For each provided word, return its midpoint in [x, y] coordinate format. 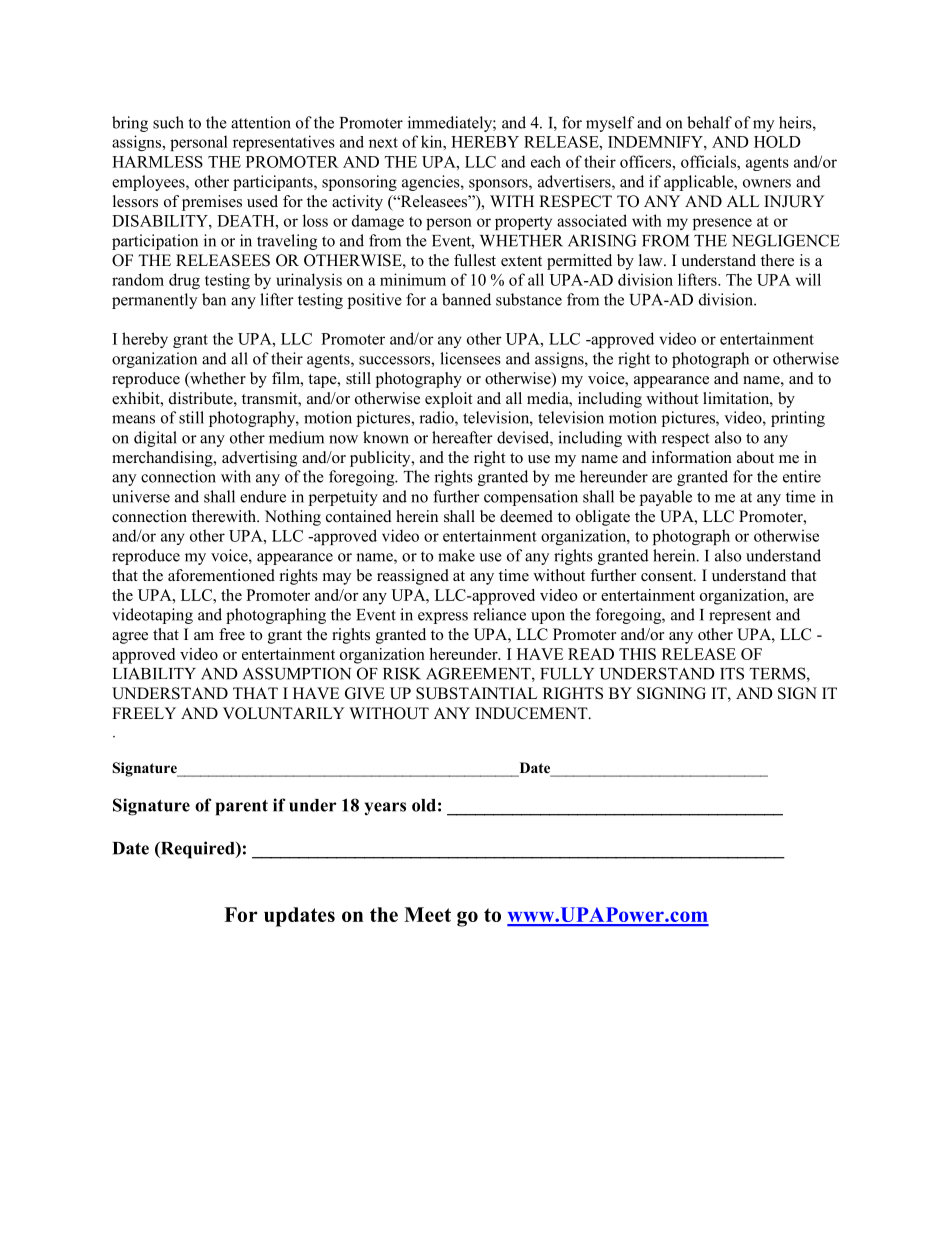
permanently [154, 301]
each [546, 161]
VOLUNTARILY [284, 713]
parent [242, 808]
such [168, 122]
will [808, 279]
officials [709, 161]
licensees [470, 358]
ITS [732, 673]
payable [666, 498]
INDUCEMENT [532, 713]
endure [263, 496]
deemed [526, 516]
